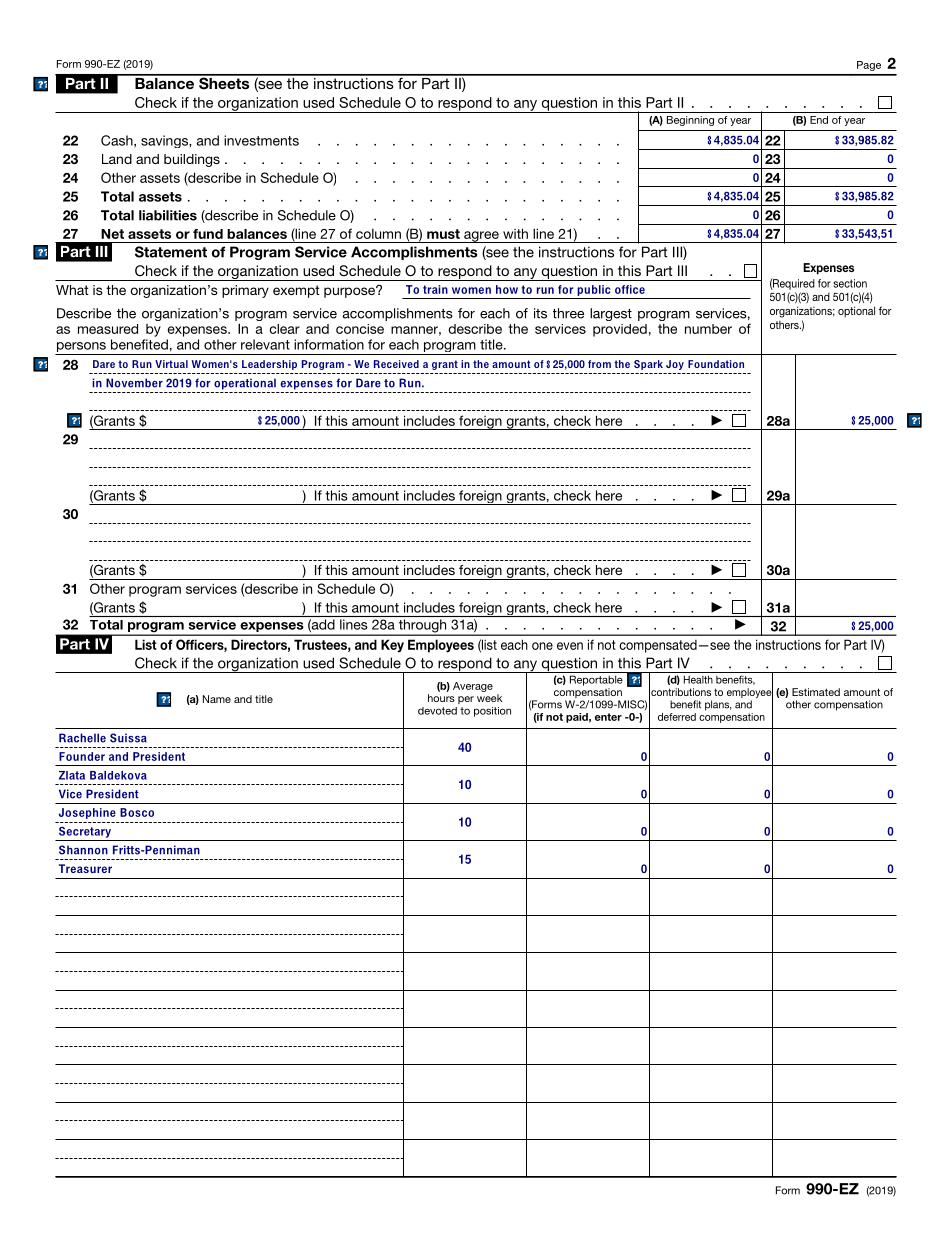 The width and height of the screenshot is (952, 1233). What do you see at coordinates (819, 120) in the screenshot?
I see `End` at bounding box center [819, 120].
